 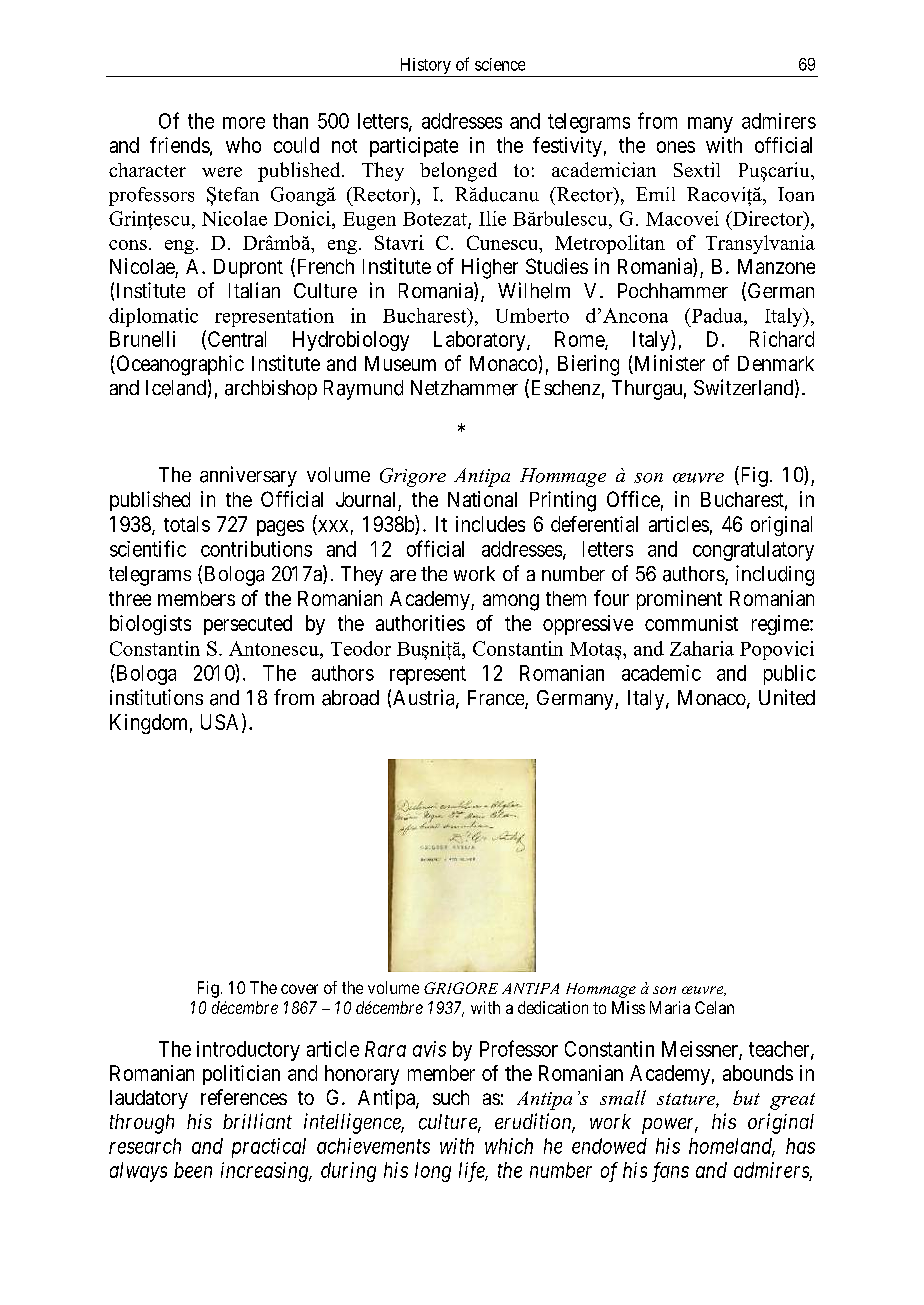 I want to click on Emil, so click(x=655, y=194).
